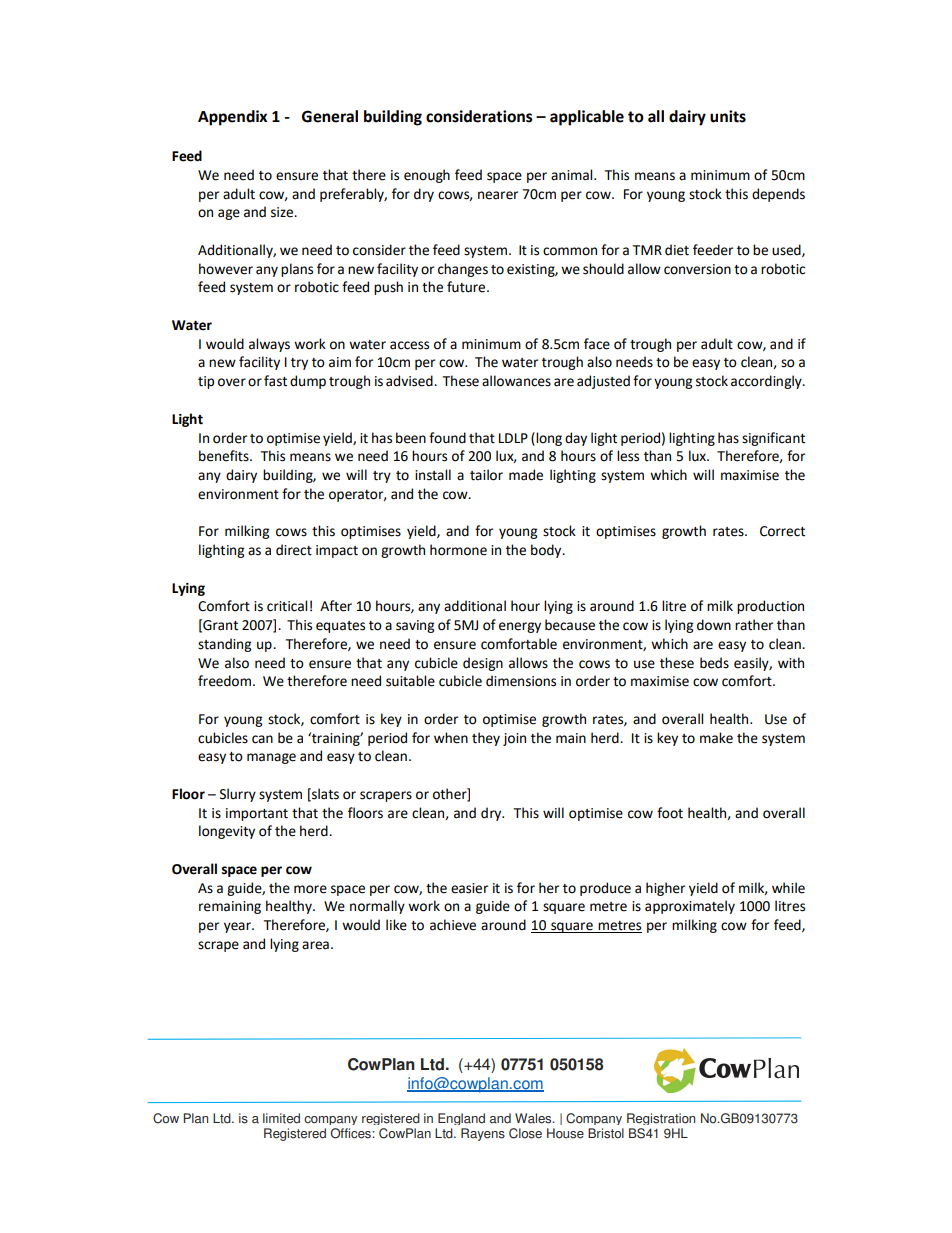 This screenshot has width=952, height=1233. I want to click on critical, so click(287, 606).
